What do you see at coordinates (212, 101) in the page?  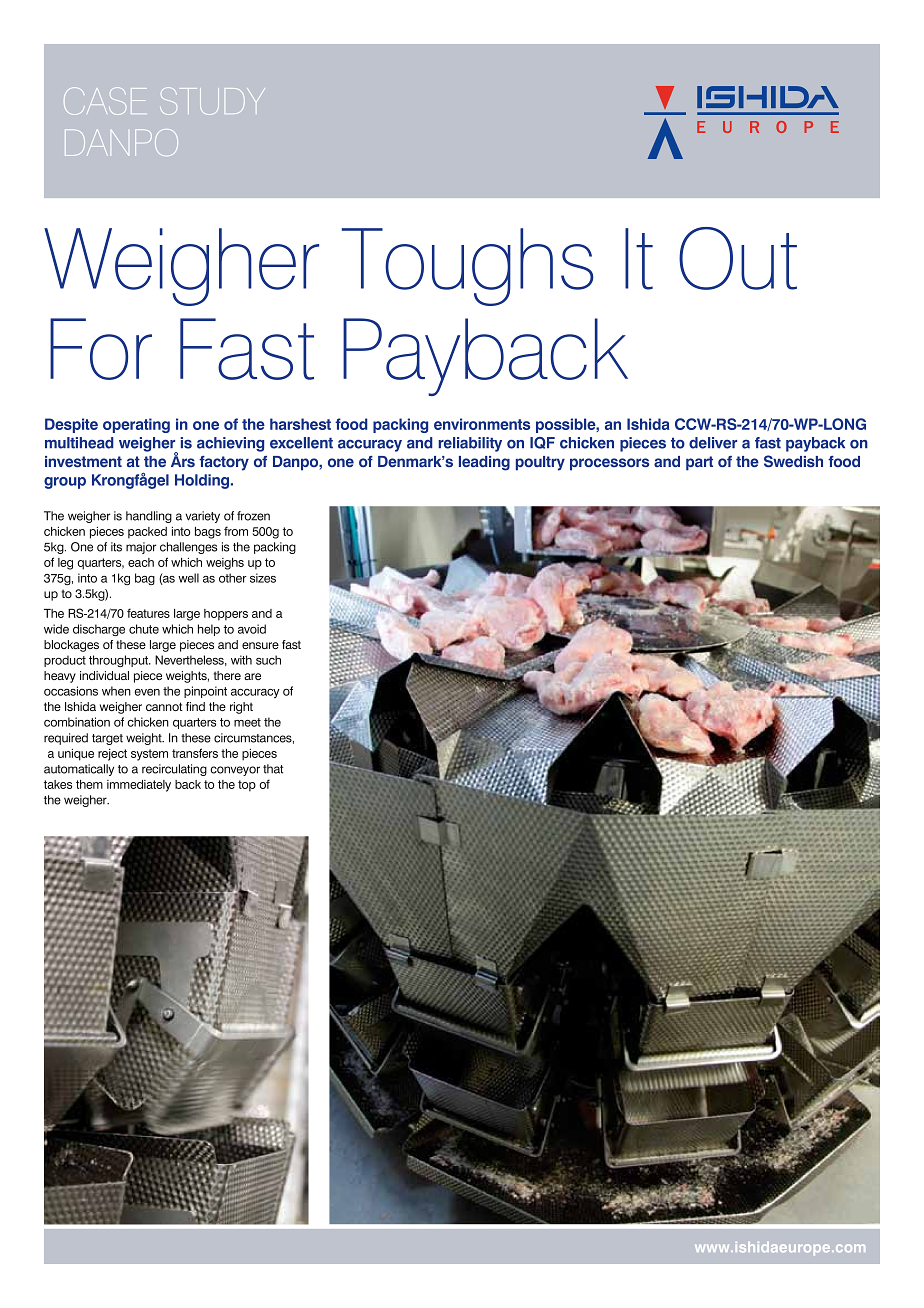 I see `Study` at bounding box center [212, 101].
